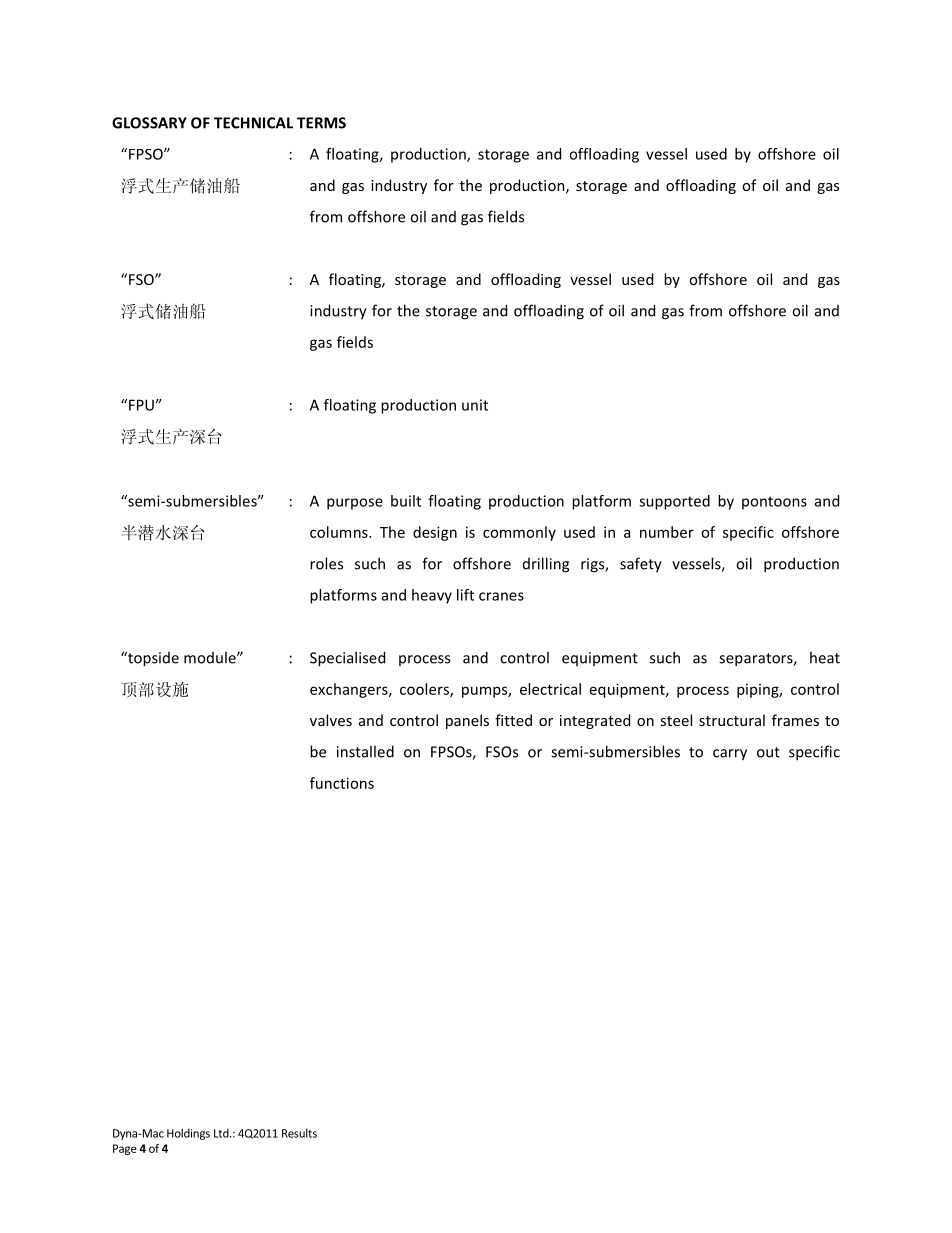 The image size is (952, 1233). What do you see at coordinates (475, 405) in the image?
I see `unit` at bounding box center [475, 405].
